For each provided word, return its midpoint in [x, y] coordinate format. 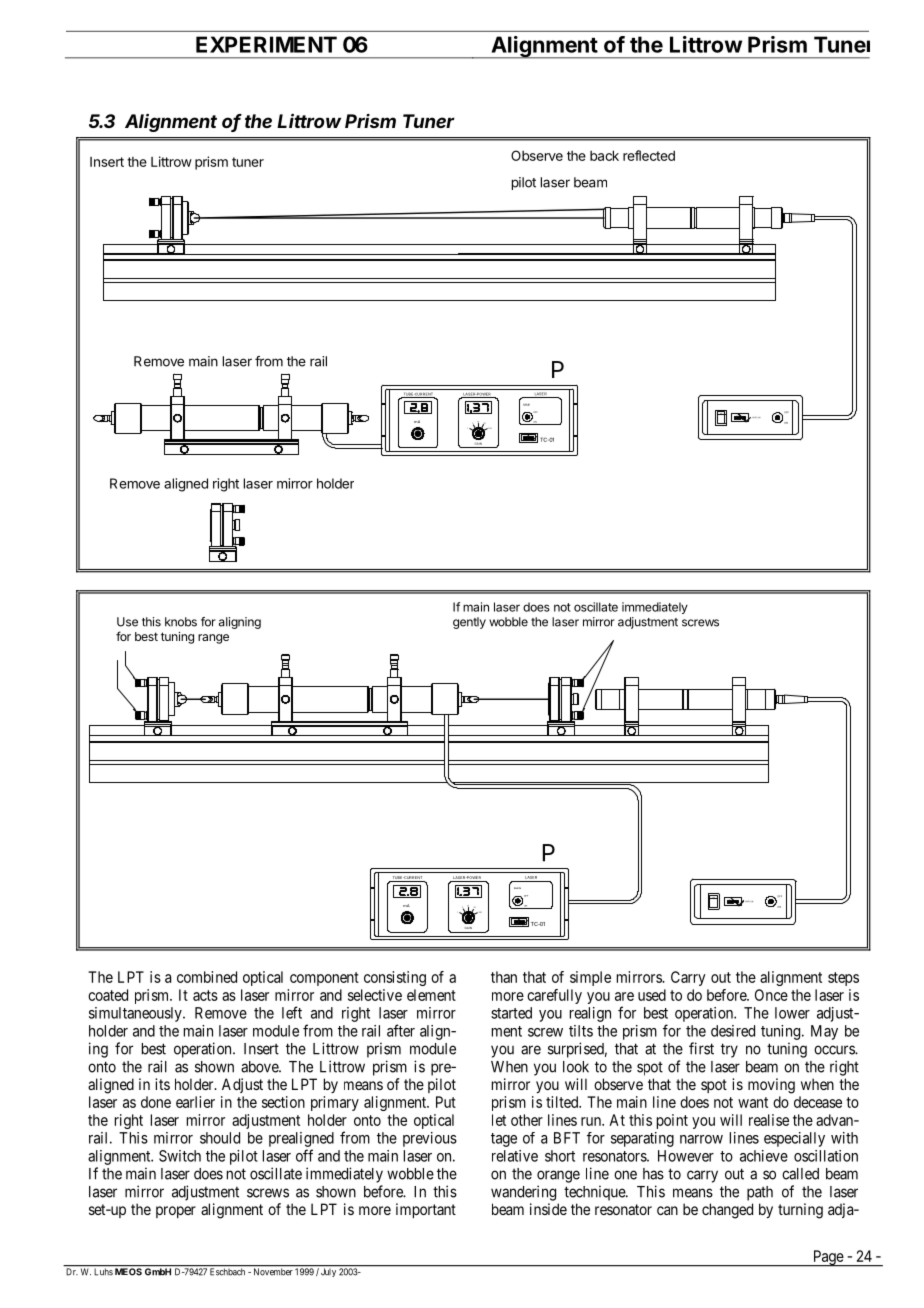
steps [843, 979]
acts [205, 995]
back [604, 155]
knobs [181, 622]
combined [207, 977]
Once [771, 995]
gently [469, 623]
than [504, 977]
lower [792, 1013]
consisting [395, 978]
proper [176, 1212]
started [511, 1013]
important [426, 1210]
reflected [649, 155]
